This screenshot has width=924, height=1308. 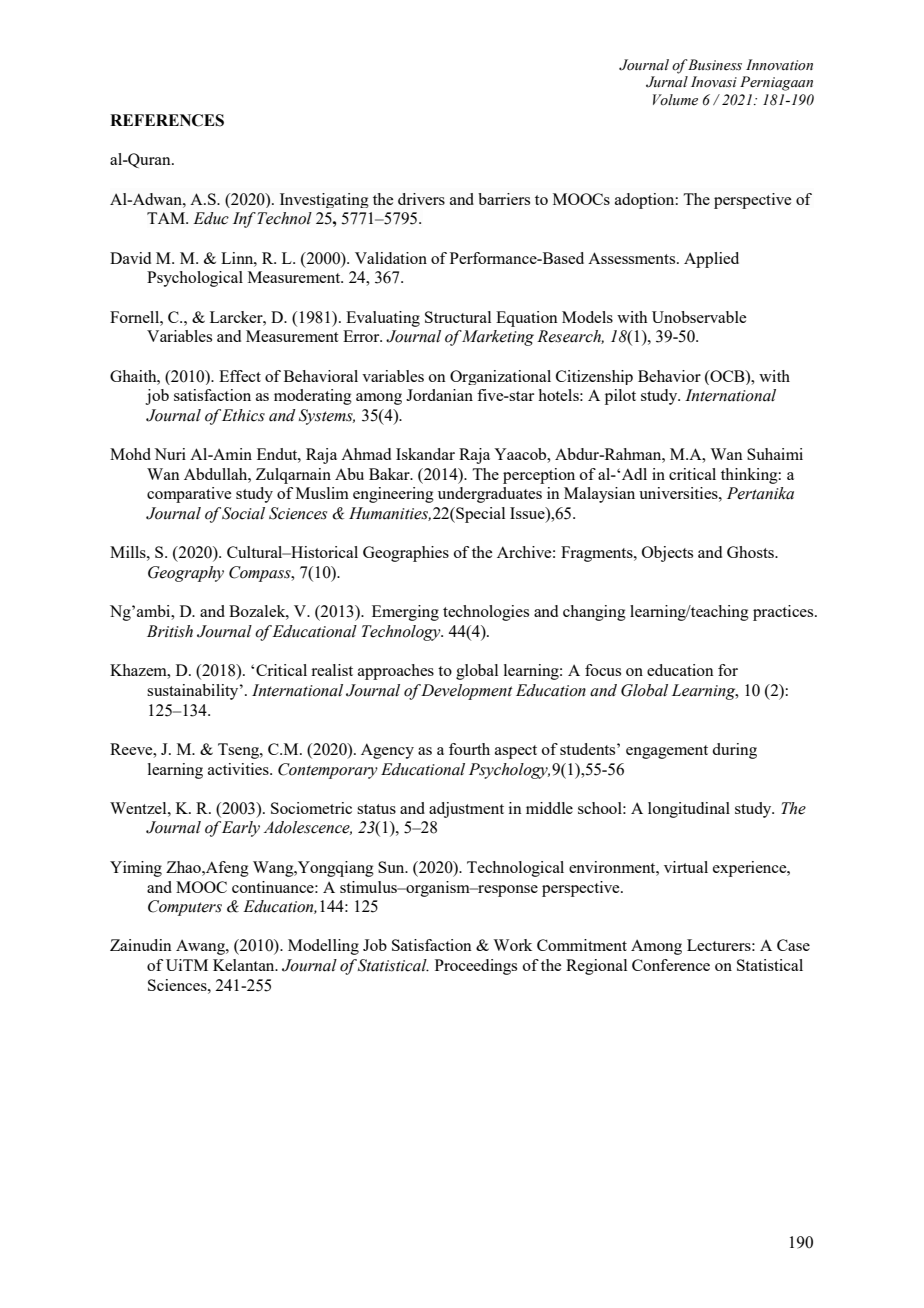 What do you see at coordinates (714, 82) in the screenshot?
I see `Inovasi` at bounding box center [714, 82].
